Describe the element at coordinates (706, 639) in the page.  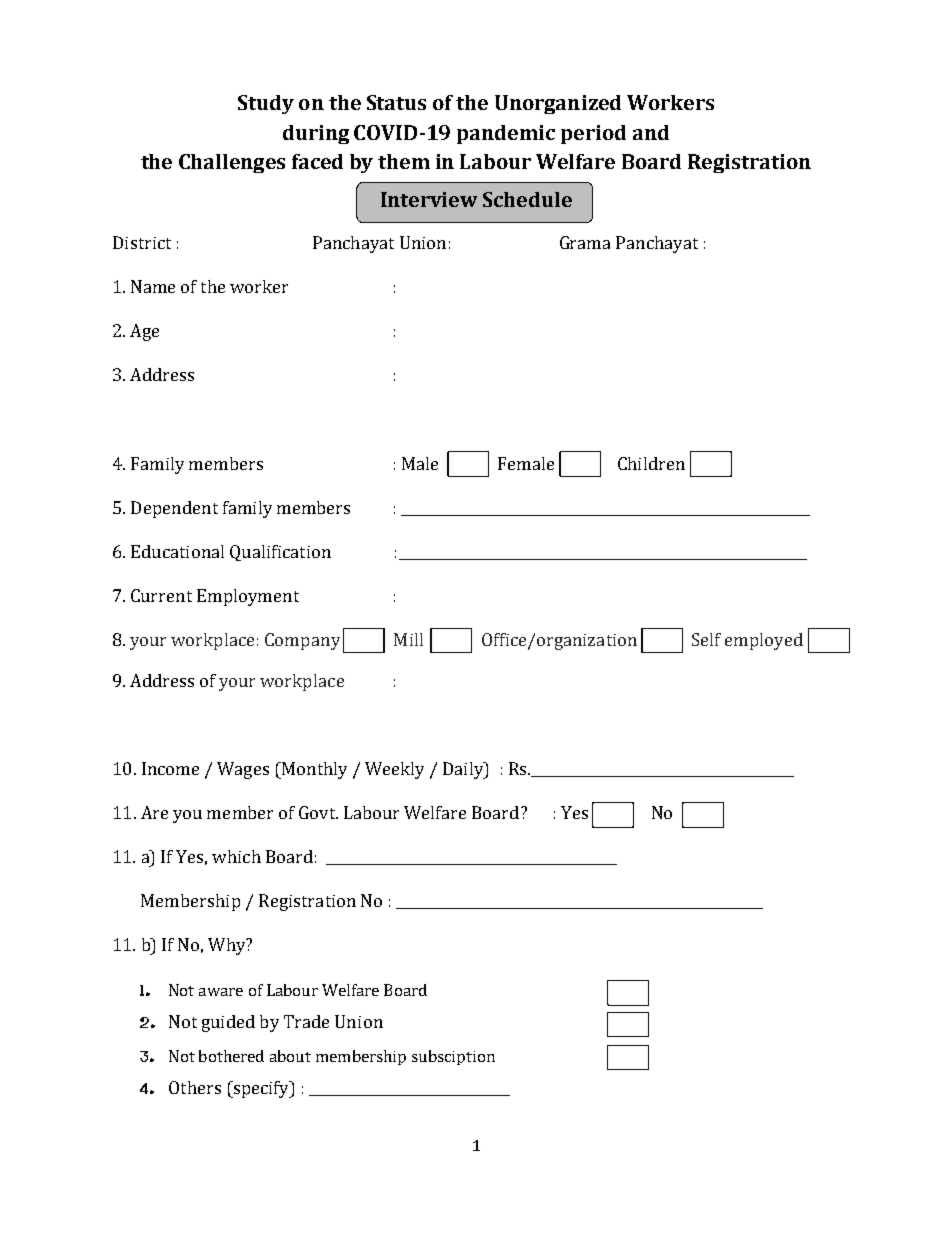
I see `Self` at that location.
